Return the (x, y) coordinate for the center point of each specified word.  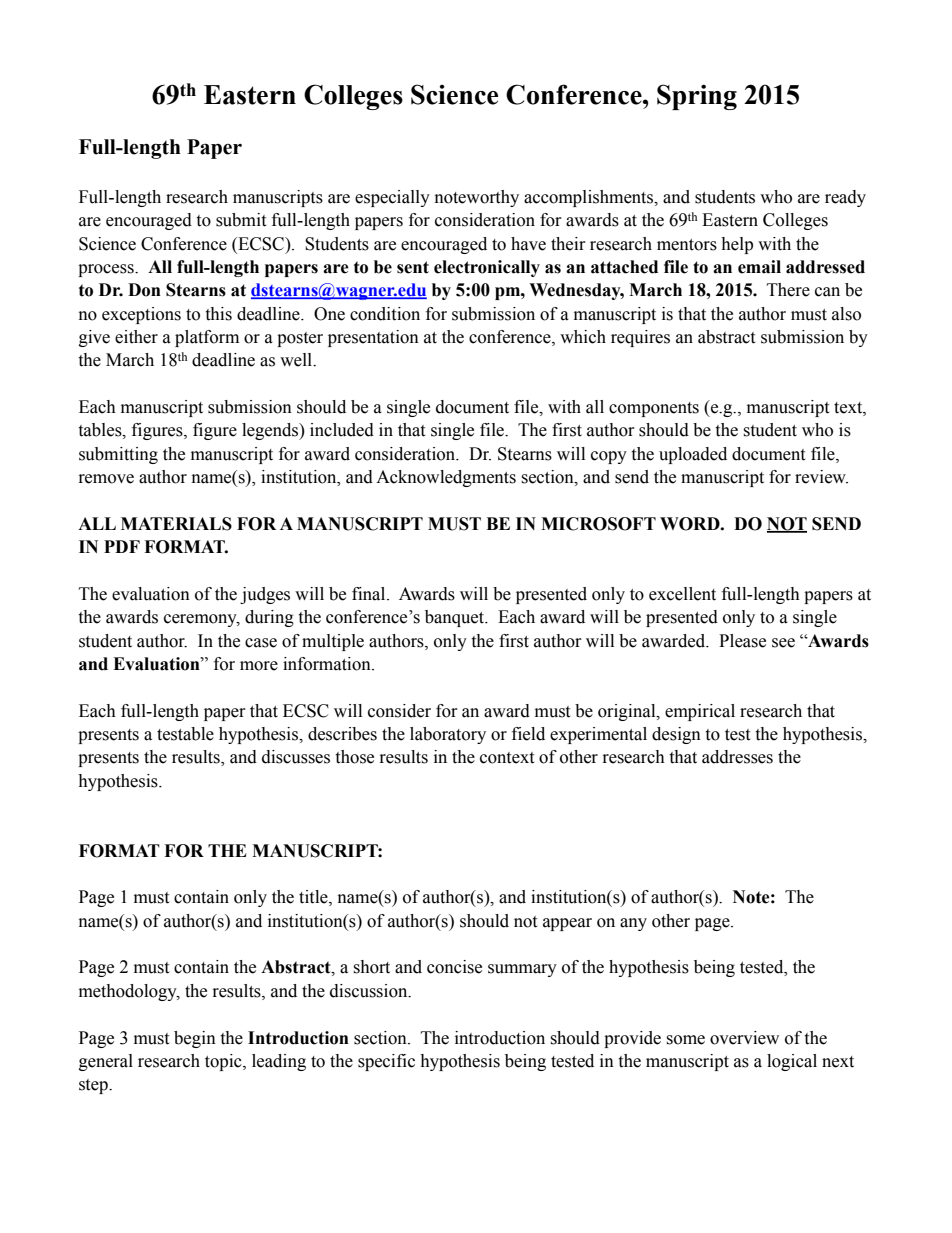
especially (392, 198)
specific (386, 1062)
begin (195, 1039)
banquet (456, 618)
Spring (697, 97)
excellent (682, 594)
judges (265, 595)
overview (744, 1038)
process (107, 270)
